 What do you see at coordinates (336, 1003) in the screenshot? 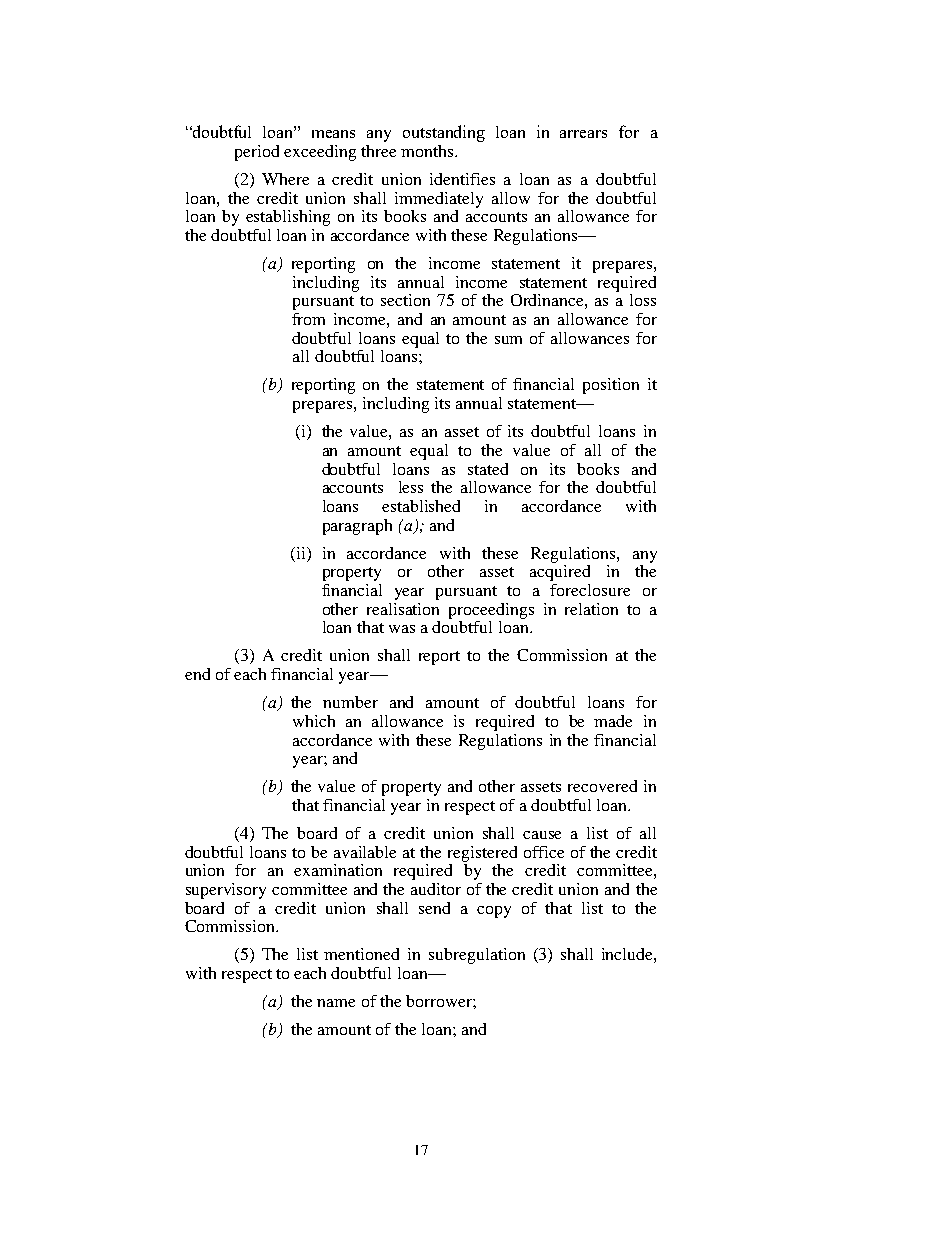
I see `name` at bounding box center [336, 1003].
